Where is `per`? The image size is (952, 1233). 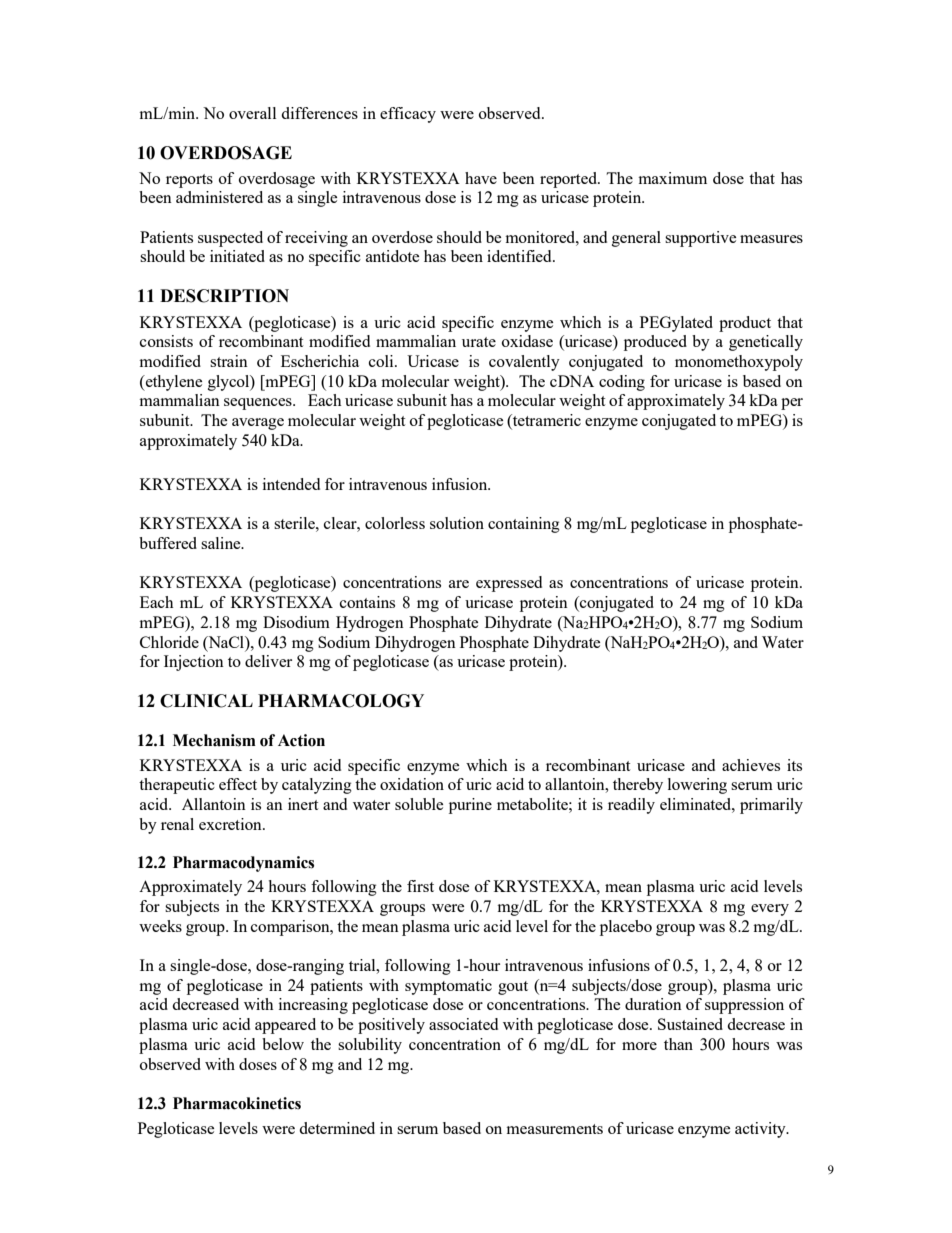
per is located at coordinates (792, 404).
